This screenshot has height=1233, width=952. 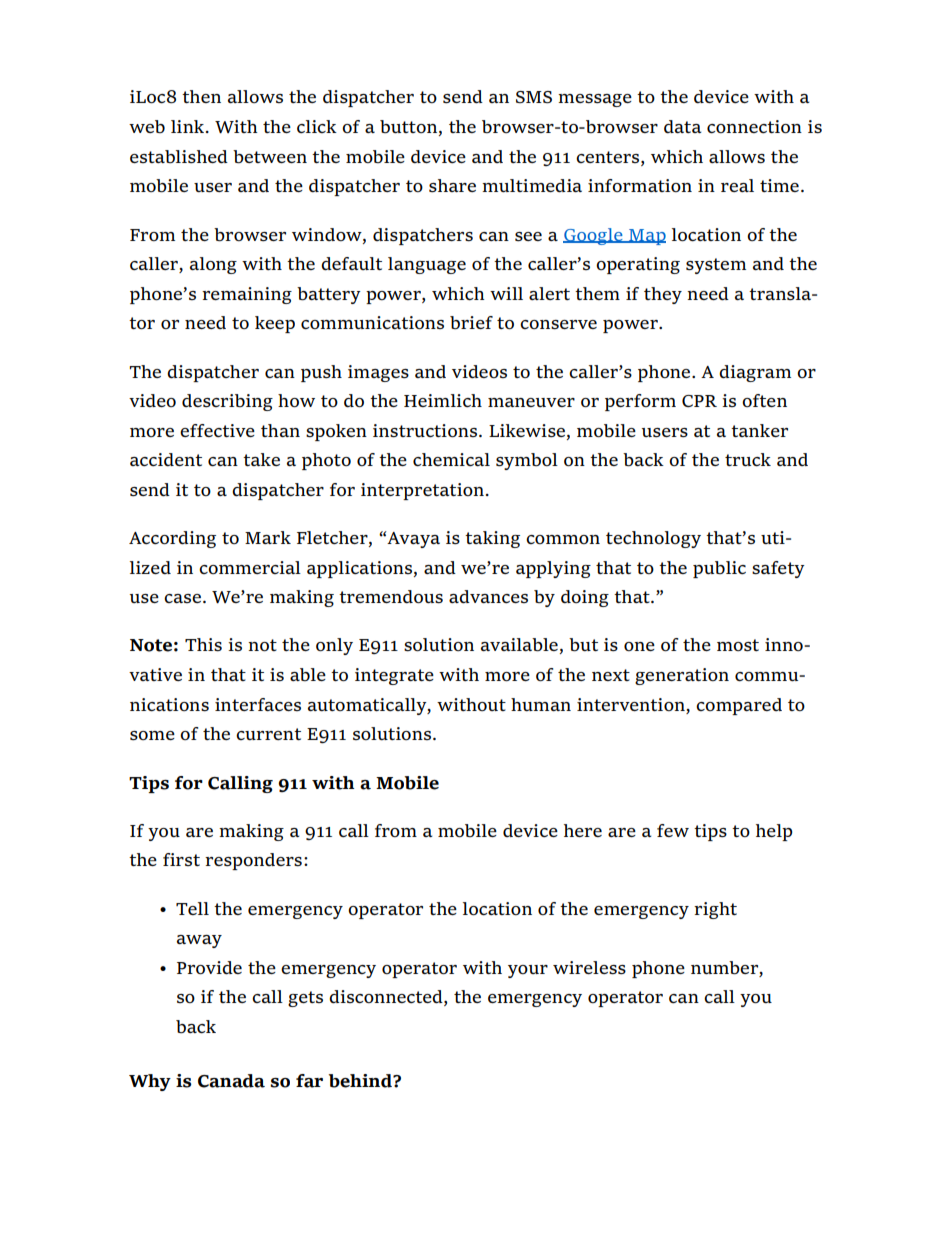 I want to click on your, so click(x=528, y=971).
